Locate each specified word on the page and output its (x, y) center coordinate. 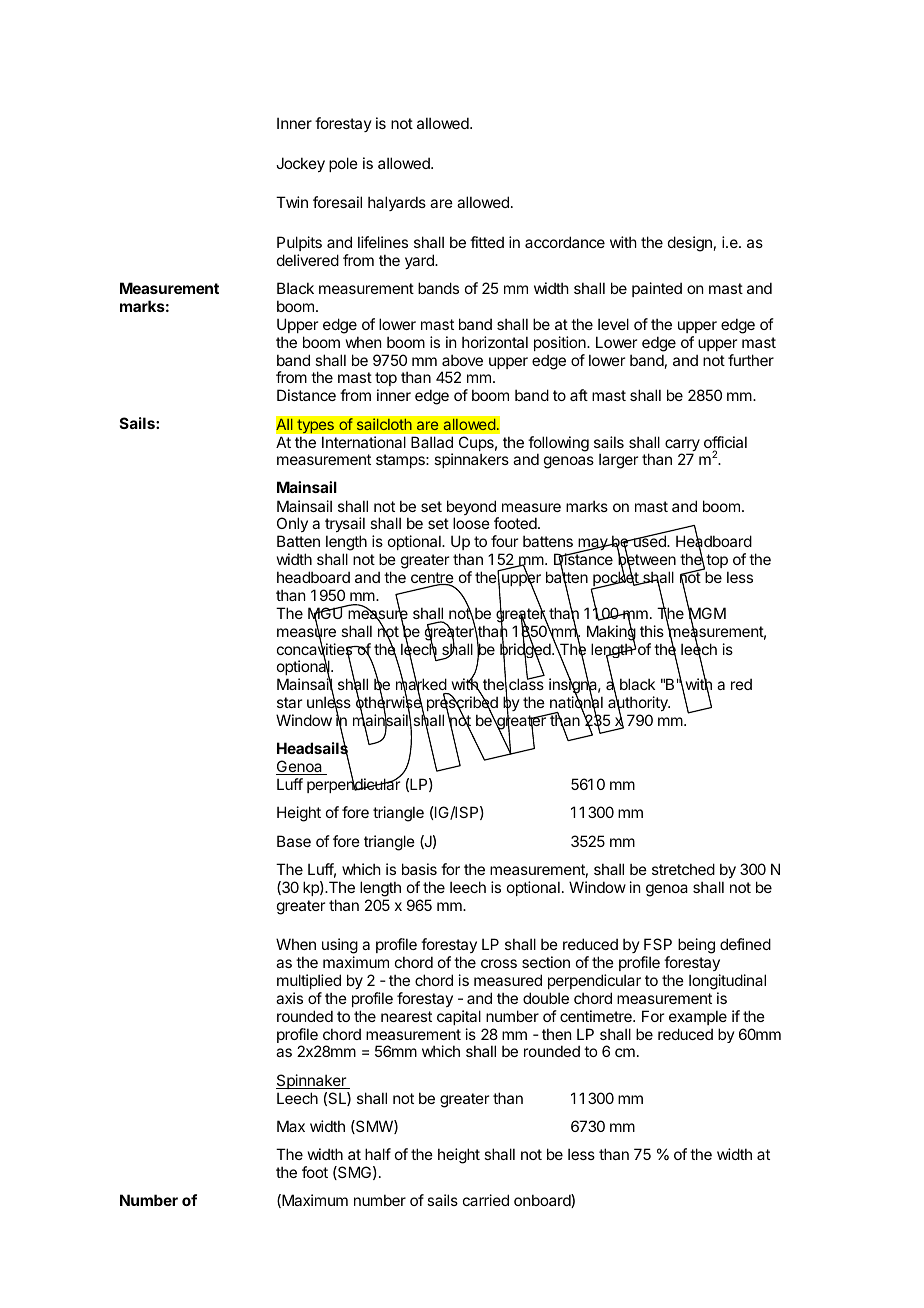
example (698, 1017)
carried (486, 1200)
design (690, 244)
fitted (487, 242)
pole (343, 164)
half (378, 1154)
